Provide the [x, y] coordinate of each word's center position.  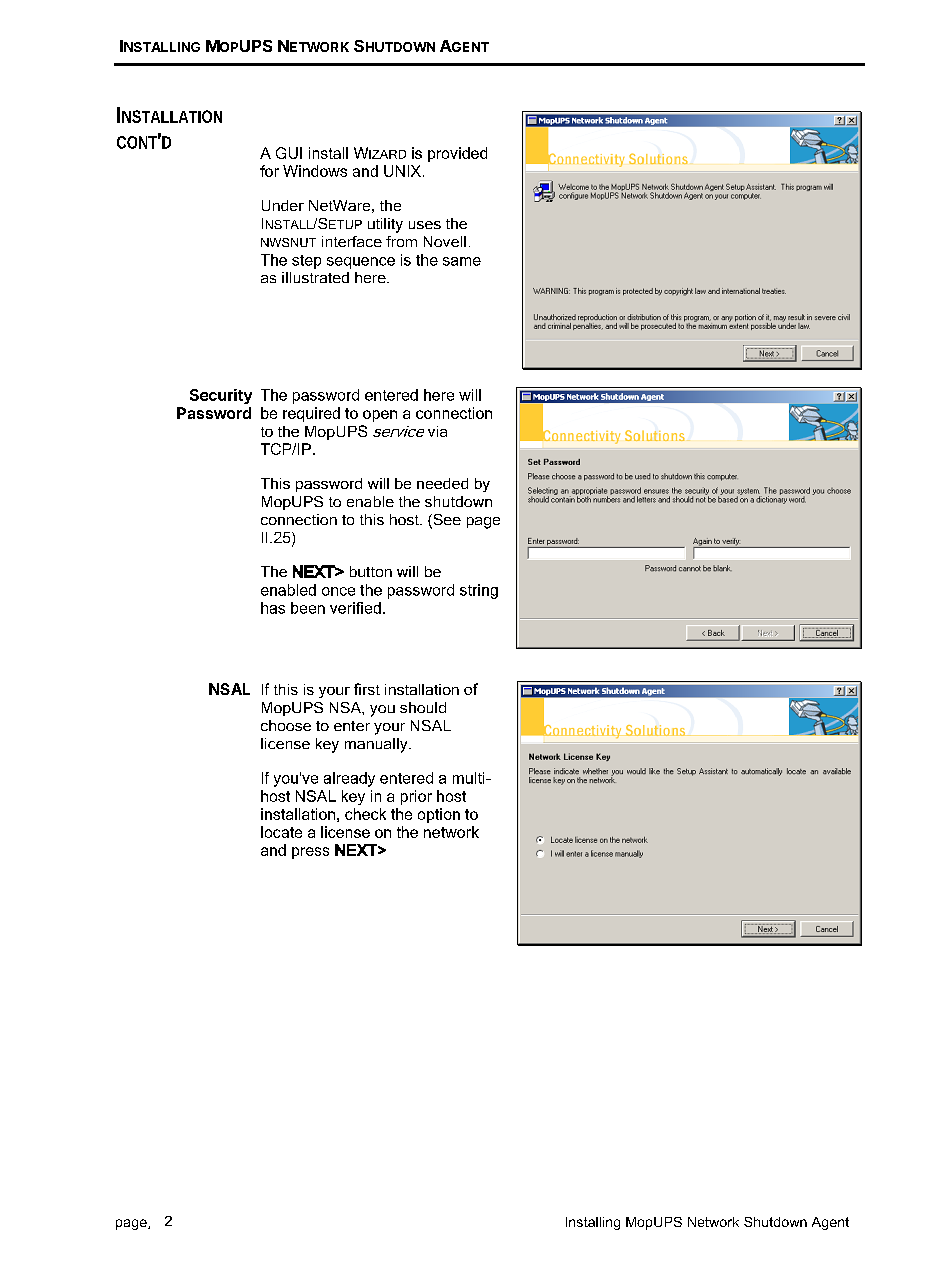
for [269, 171]
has [273, 608]
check [365, 814]
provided [457, 154]
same [462, 261]
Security [221, 396]
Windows [315, 171]
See [446, 521]
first [367, 689]
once [338, 591]
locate [281, 832]
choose [286, 725]
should [423, 707]
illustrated [315, 277]
